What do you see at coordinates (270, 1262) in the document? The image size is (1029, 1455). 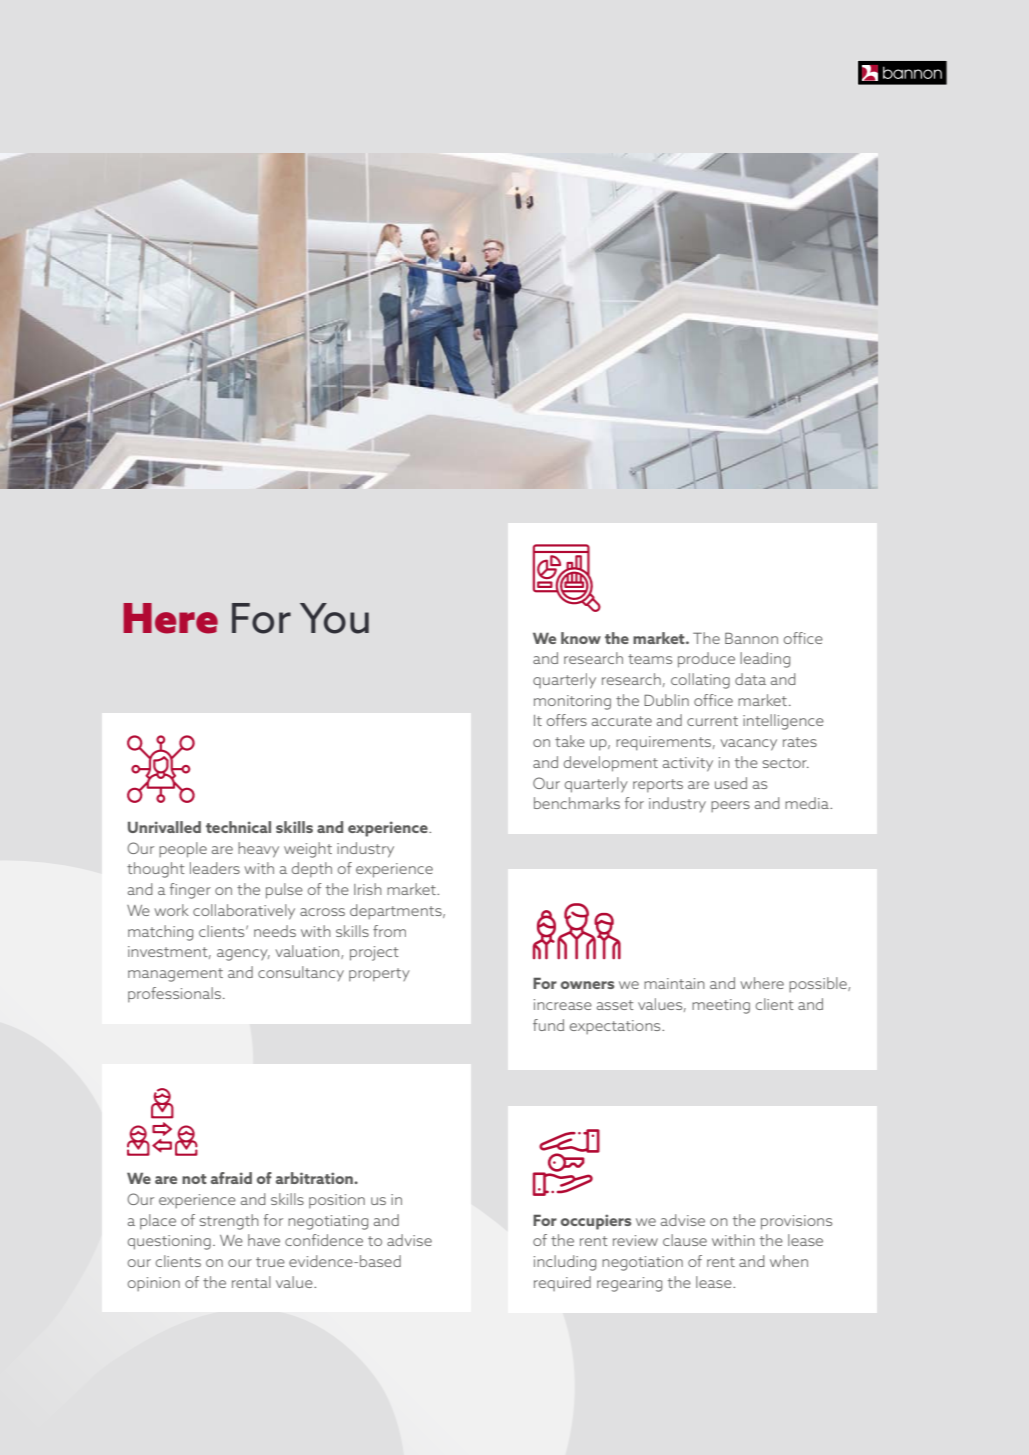 I see `true` at bounding box center [270, 1262].
